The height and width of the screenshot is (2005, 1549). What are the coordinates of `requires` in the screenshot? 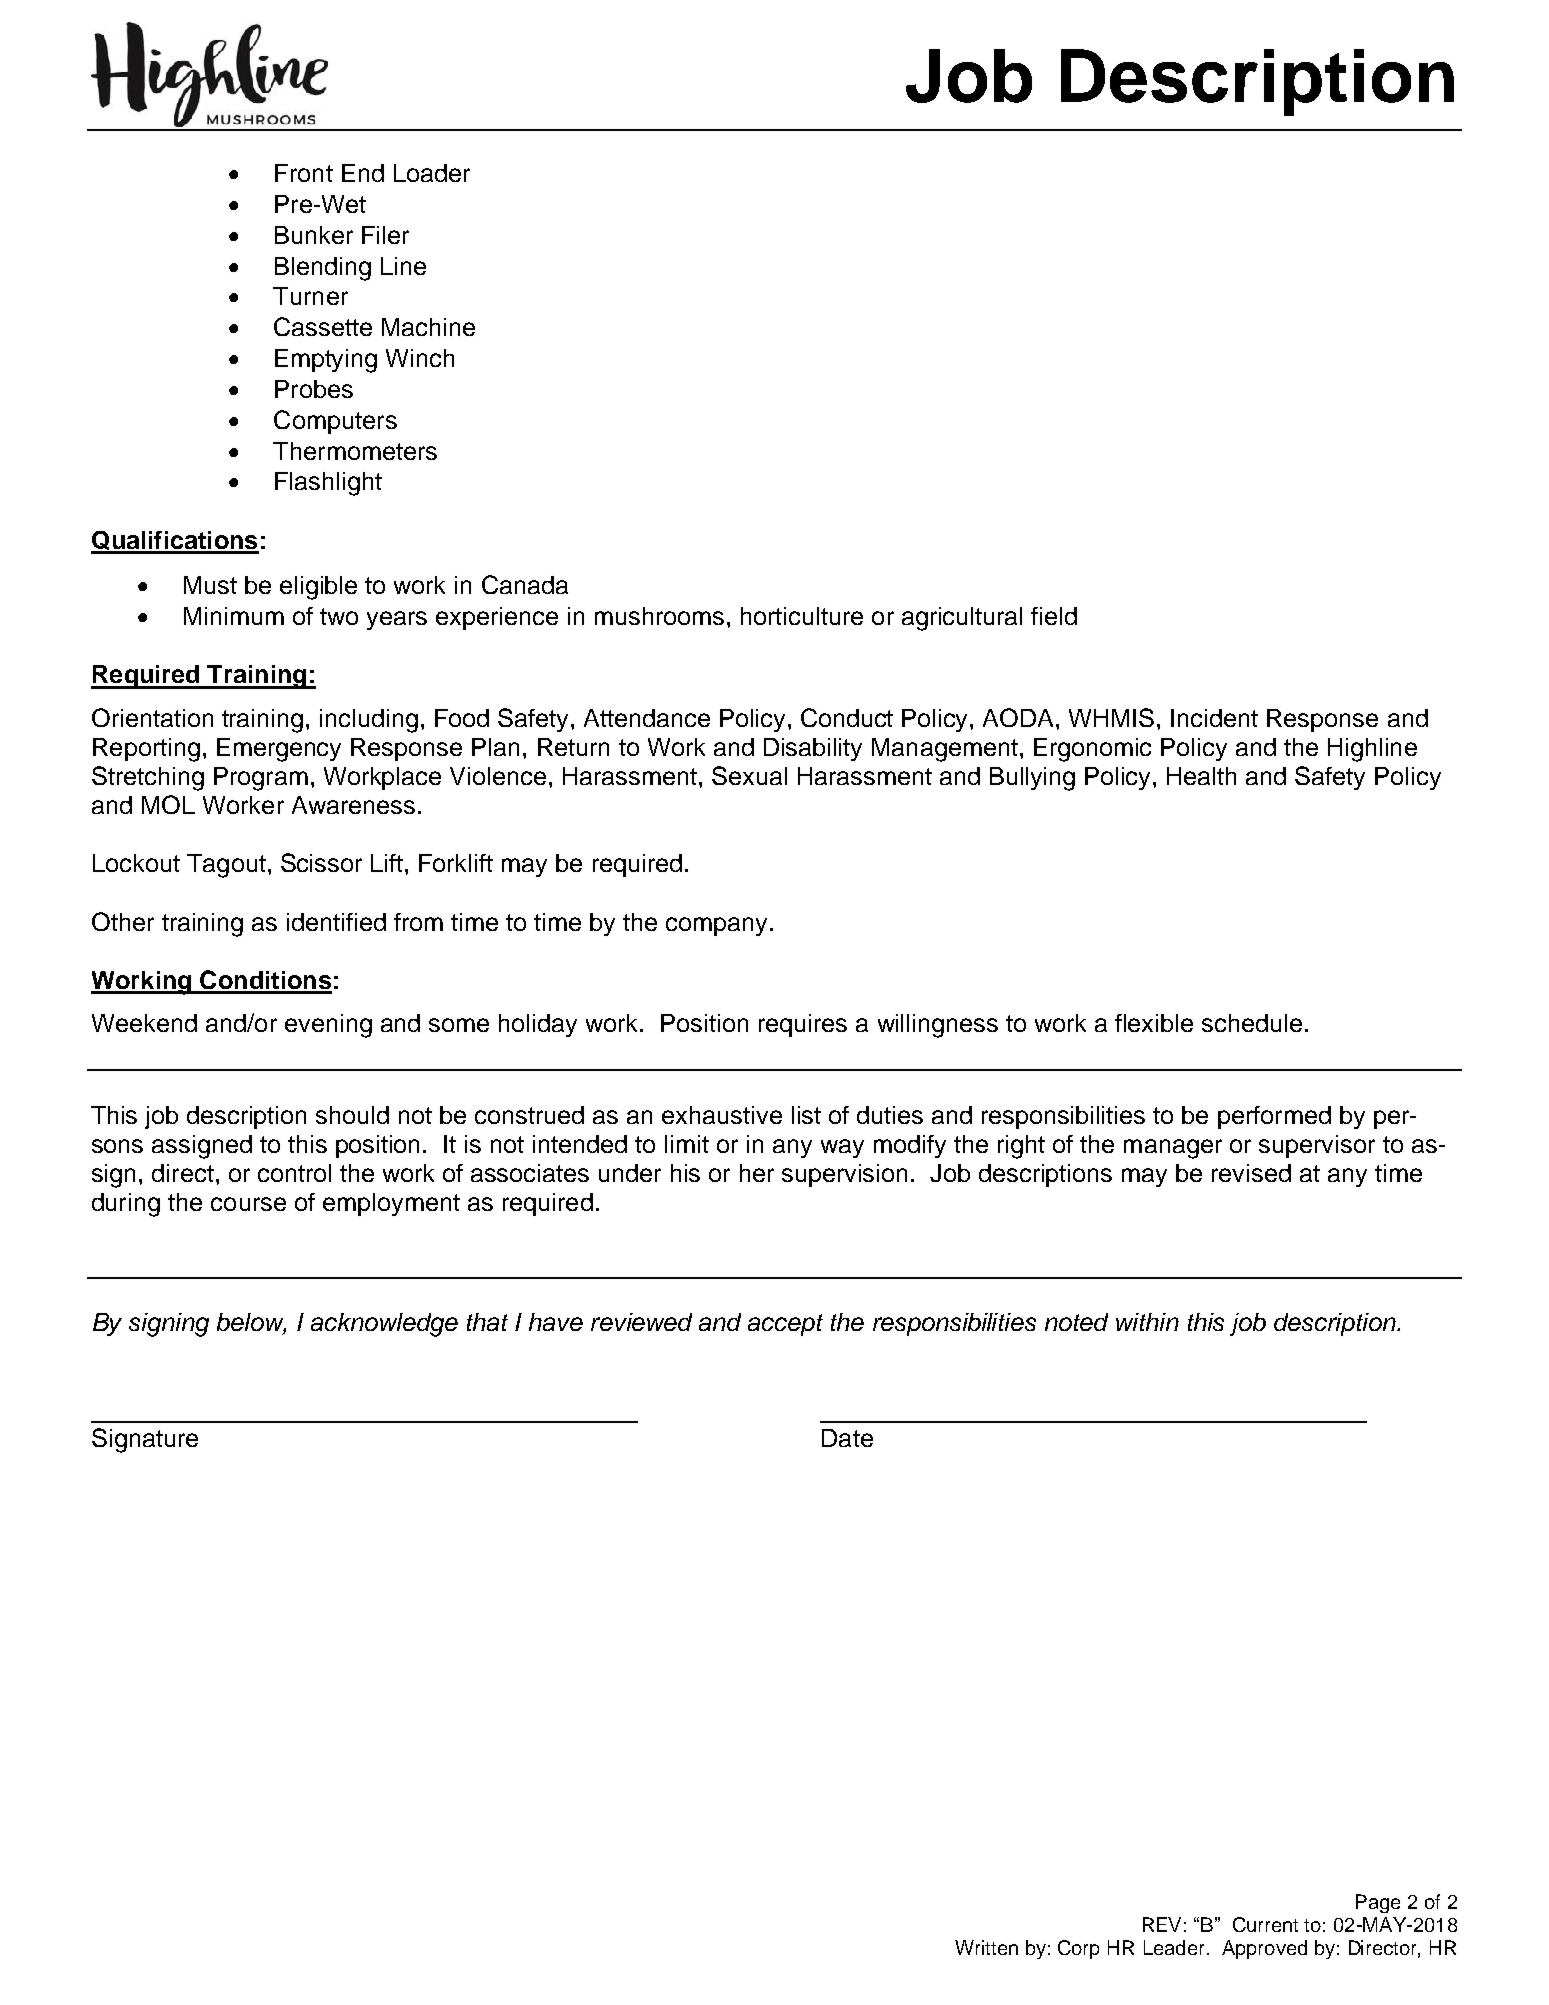 It's located at (803, 1025).
